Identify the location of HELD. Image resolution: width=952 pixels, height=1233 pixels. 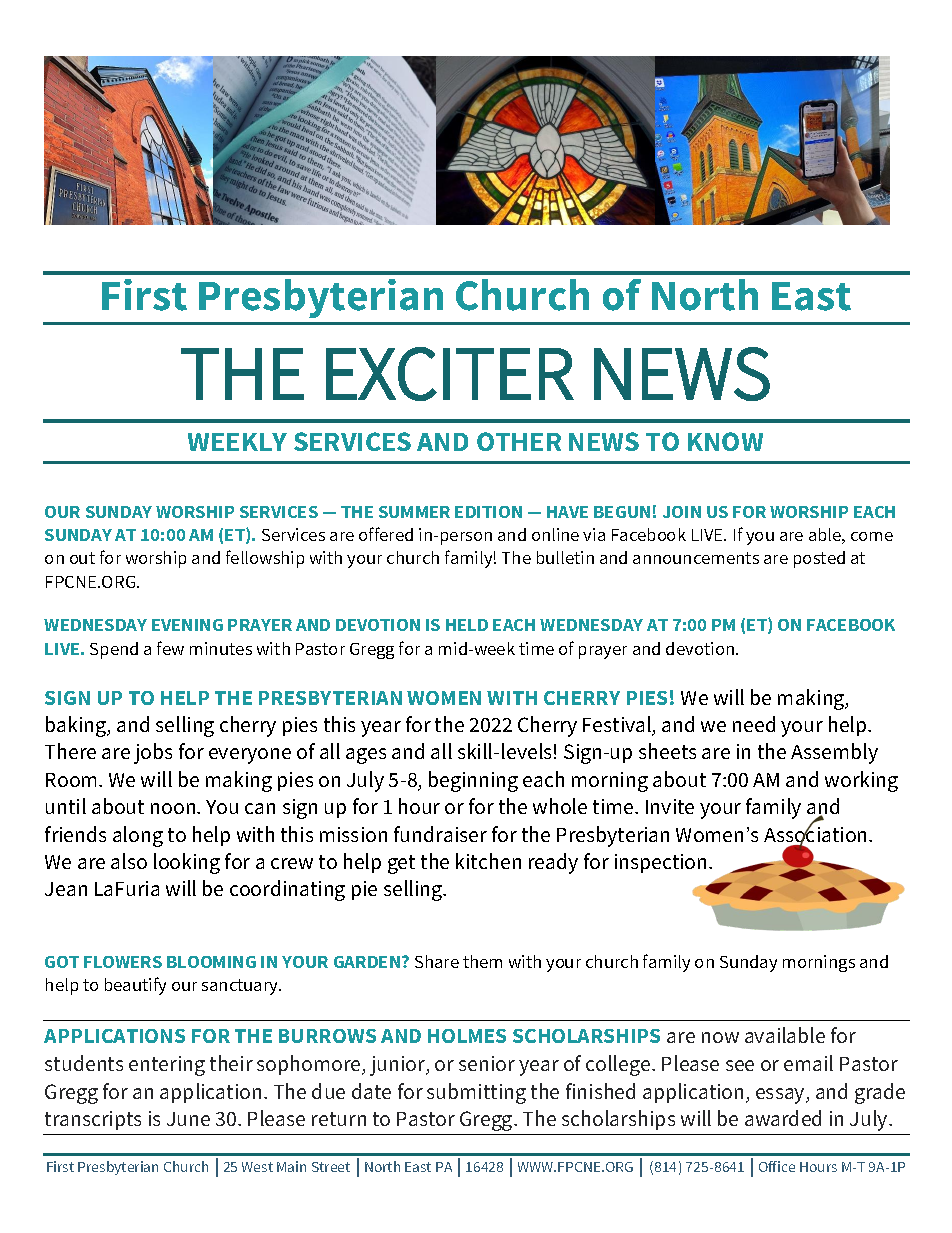
(467, 625).
